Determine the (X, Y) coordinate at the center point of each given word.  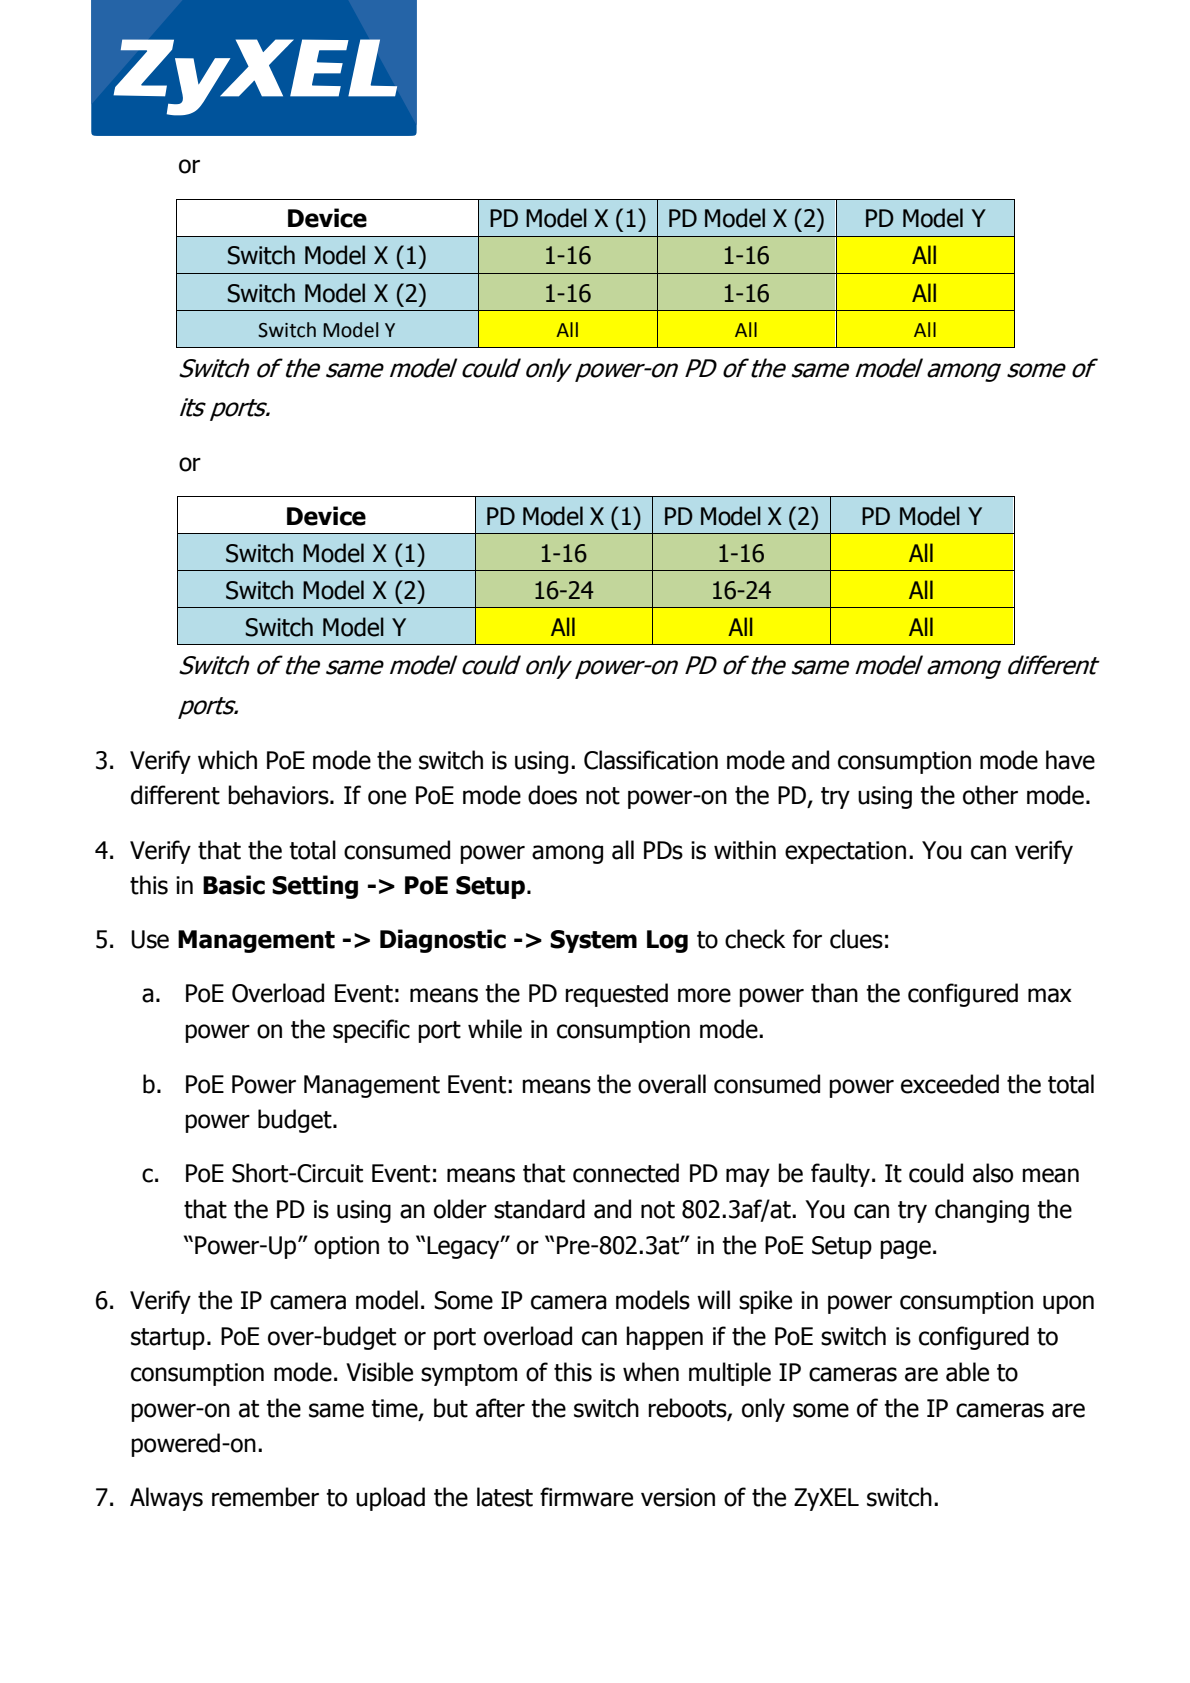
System (593, 941)
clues (856, 939)
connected (626, 1173)
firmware (586, 1497)
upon (1068, 1304)
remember (265, 1497)
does (552, 795)
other (990, 795)
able (967, 1372)
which (227, 760)
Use (150, 939)
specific (371, 1031)
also (993, 1173)
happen (664, 1338)
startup (168, 1339)
